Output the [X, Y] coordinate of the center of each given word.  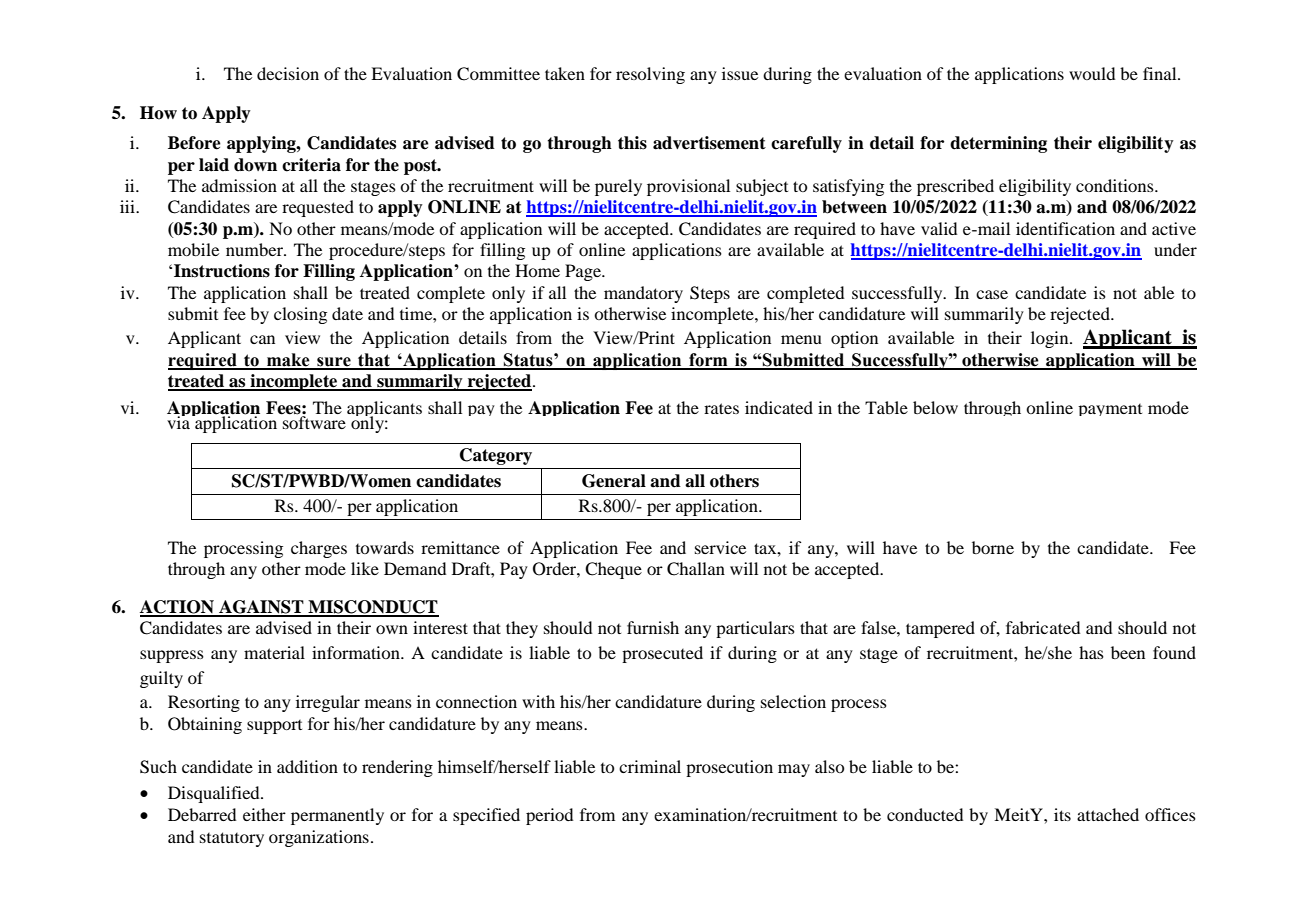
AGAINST [261, 608]
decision [288, 73]
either [264, 814]
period [549, 816]
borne [993, 547]
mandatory [643, 294]
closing [300, 315]
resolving [650, 75]
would [1092, 73]
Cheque [613, 570]
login [1051, 339]
